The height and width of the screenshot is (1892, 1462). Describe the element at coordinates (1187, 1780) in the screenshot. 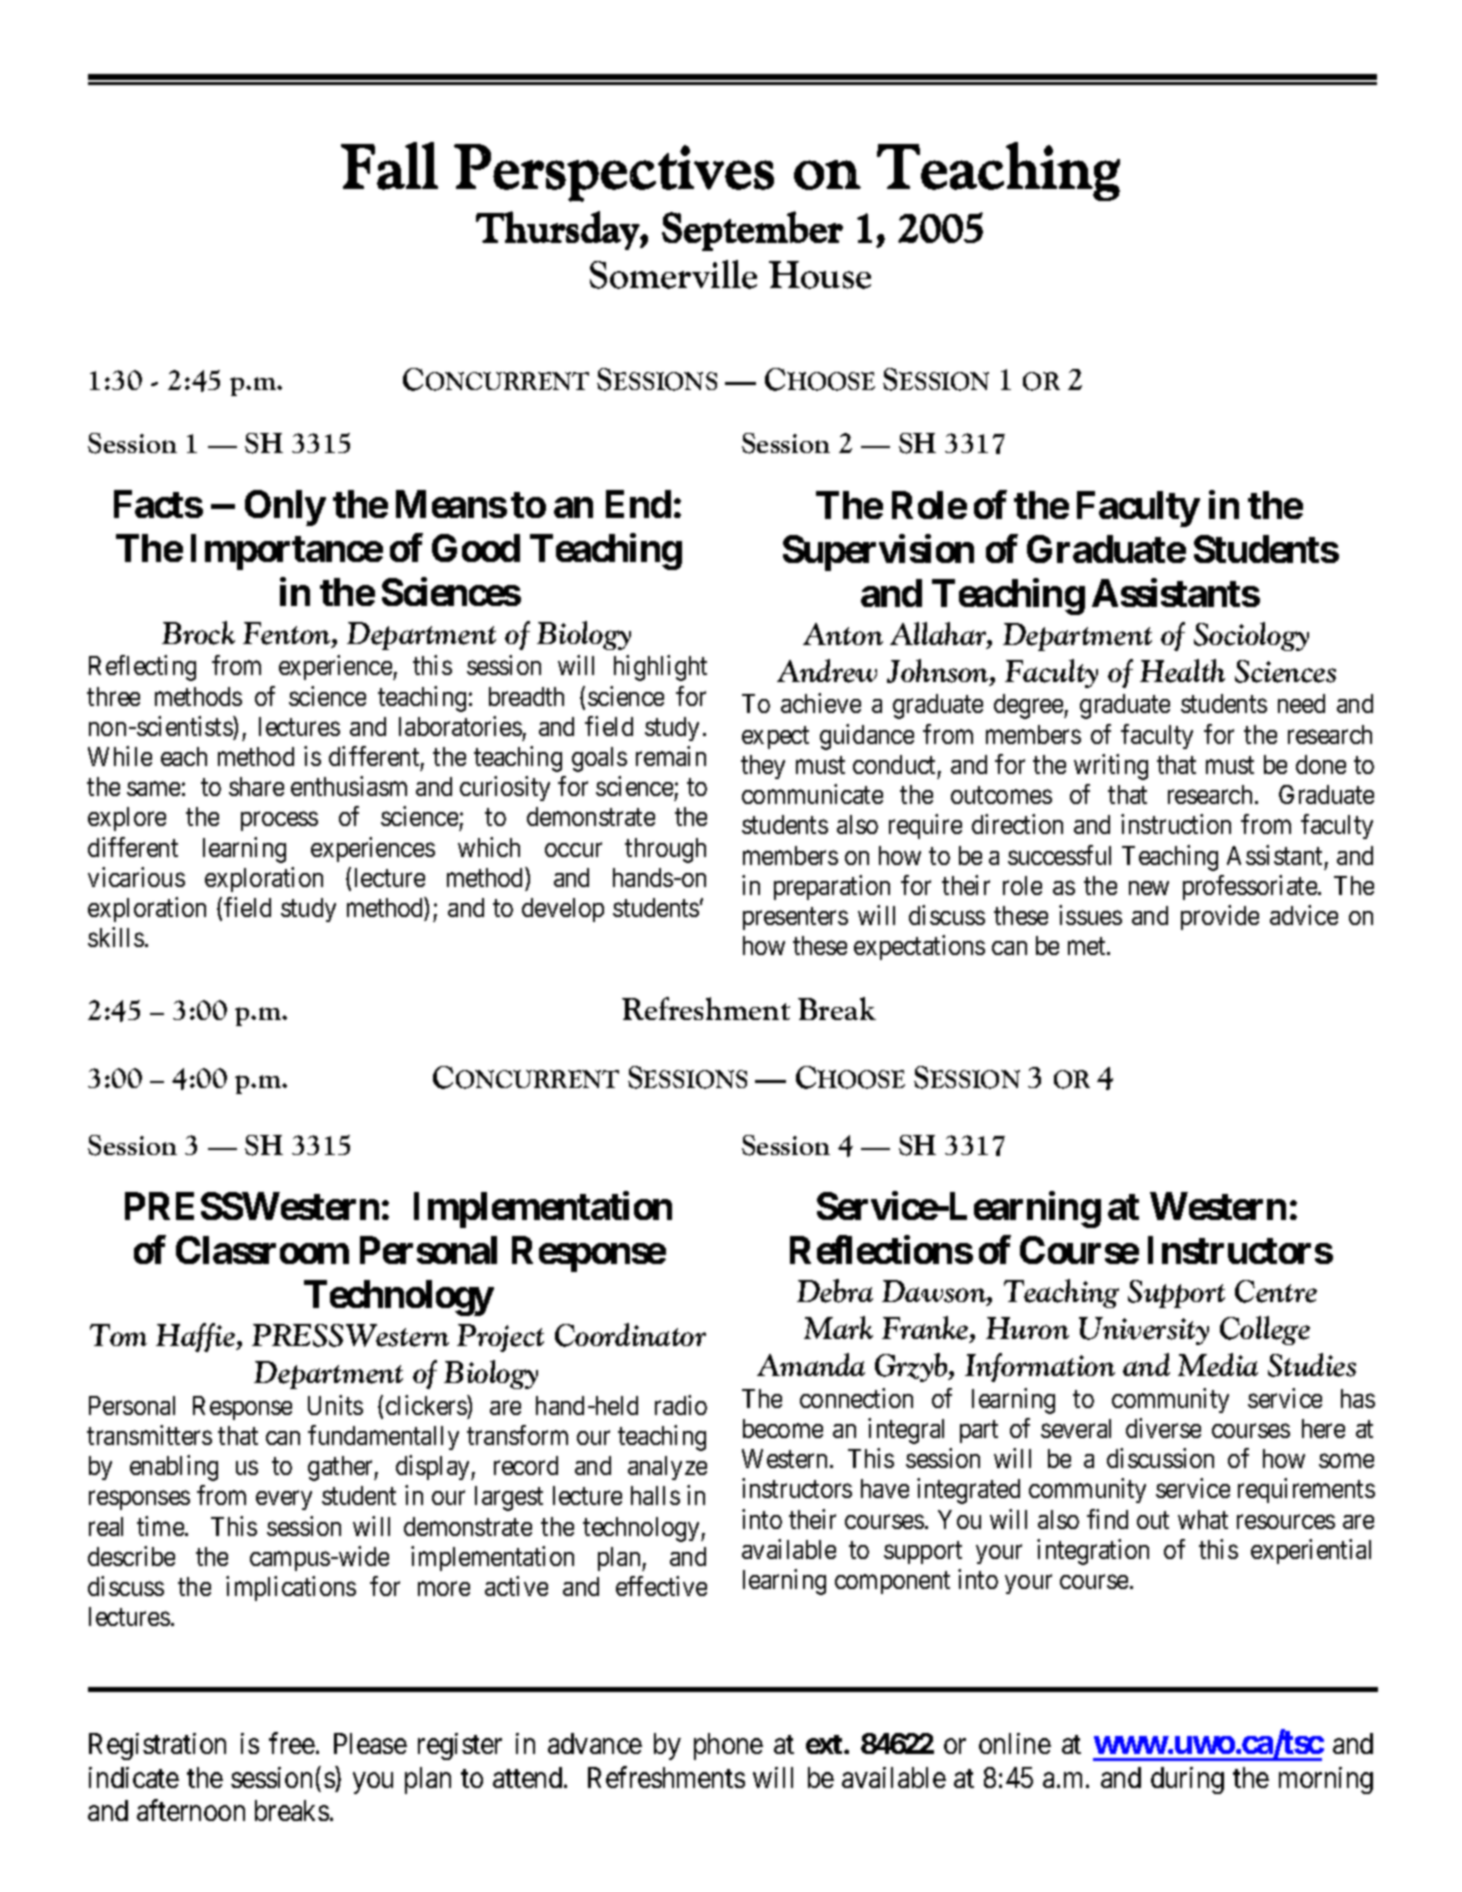

I see `during` at that location.
